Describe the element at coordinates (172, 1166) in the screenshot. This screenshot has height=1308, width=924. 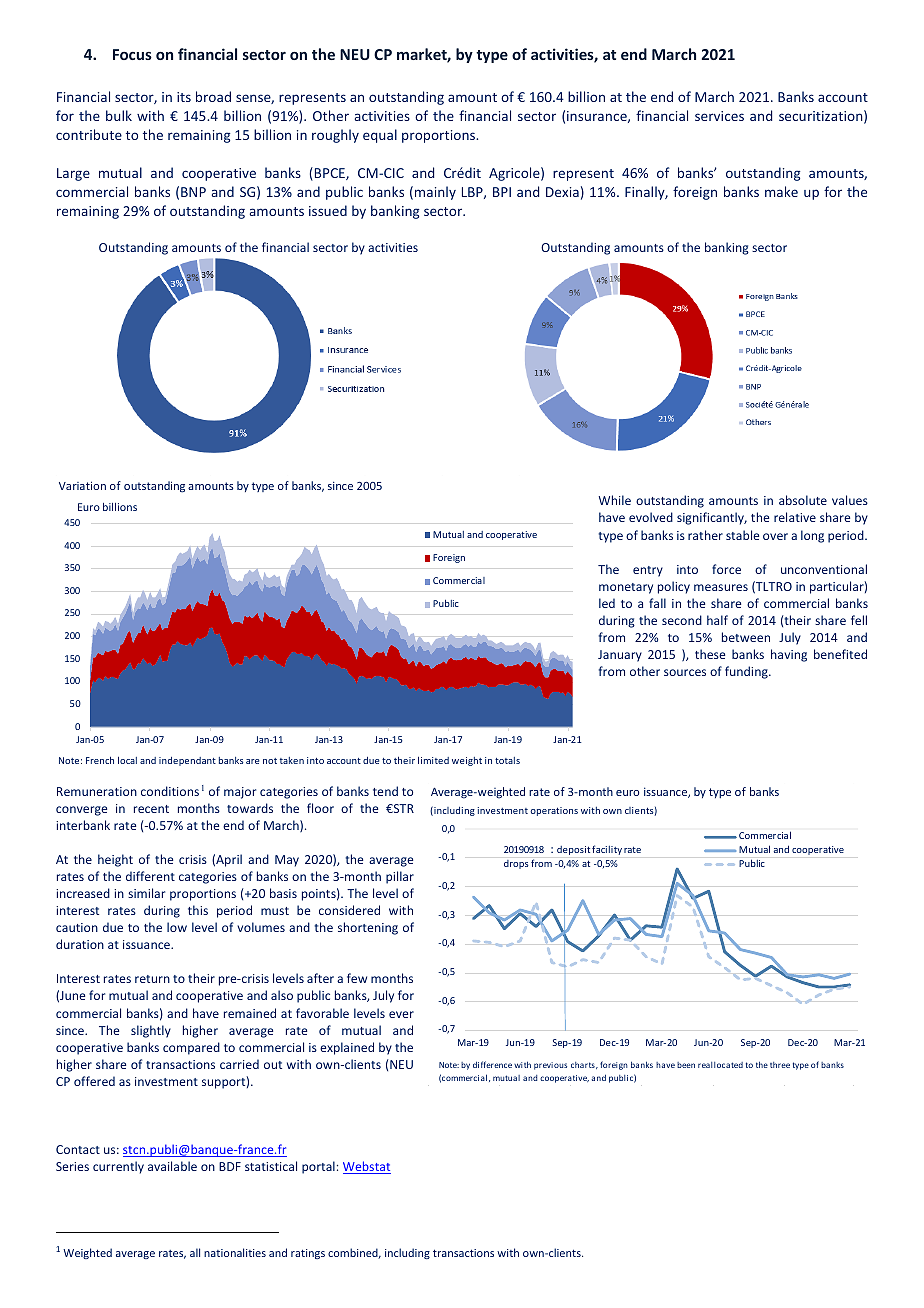
I see `available` at that location.
